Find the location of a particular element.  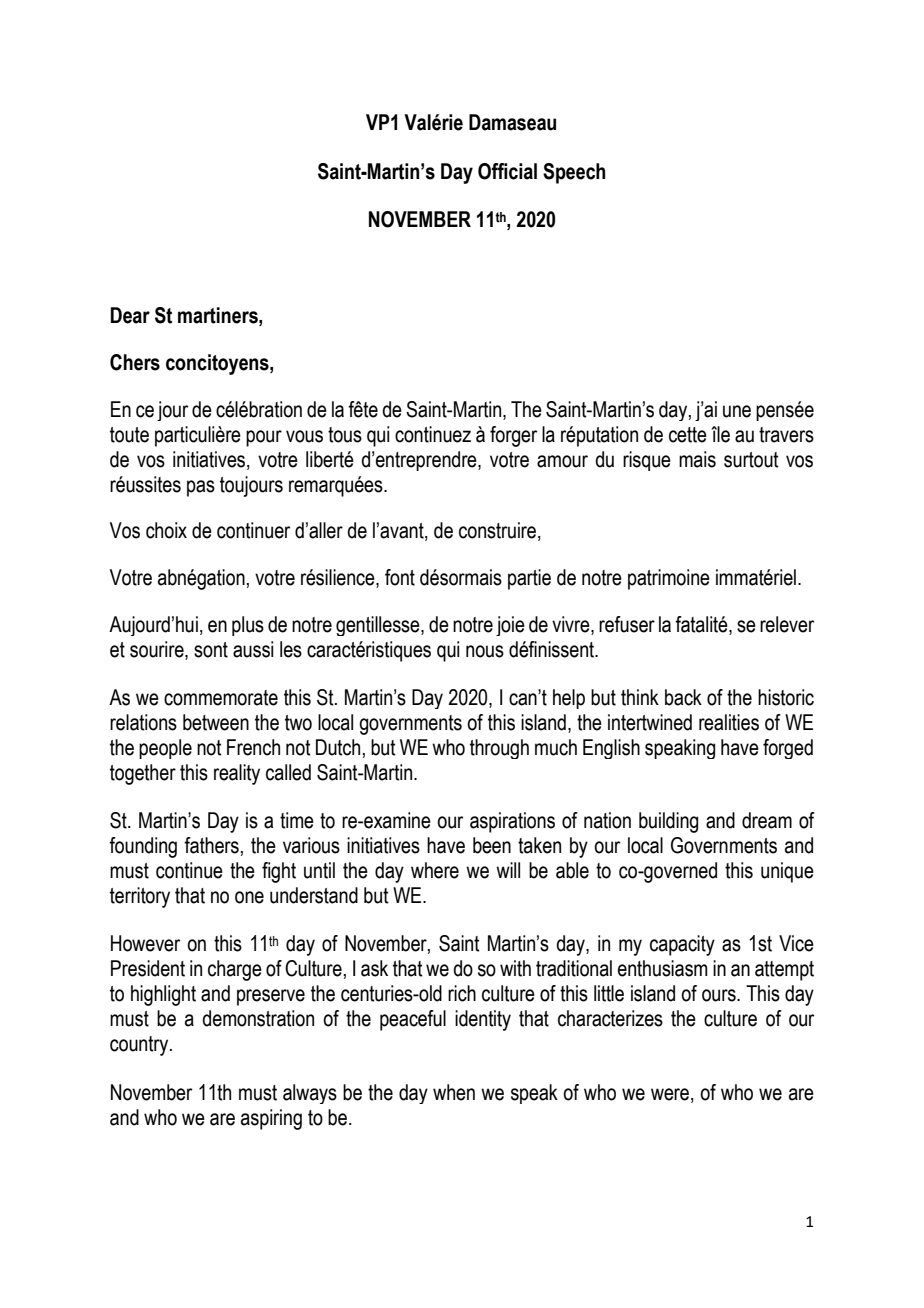

through is located at coordinates (499, 749).
